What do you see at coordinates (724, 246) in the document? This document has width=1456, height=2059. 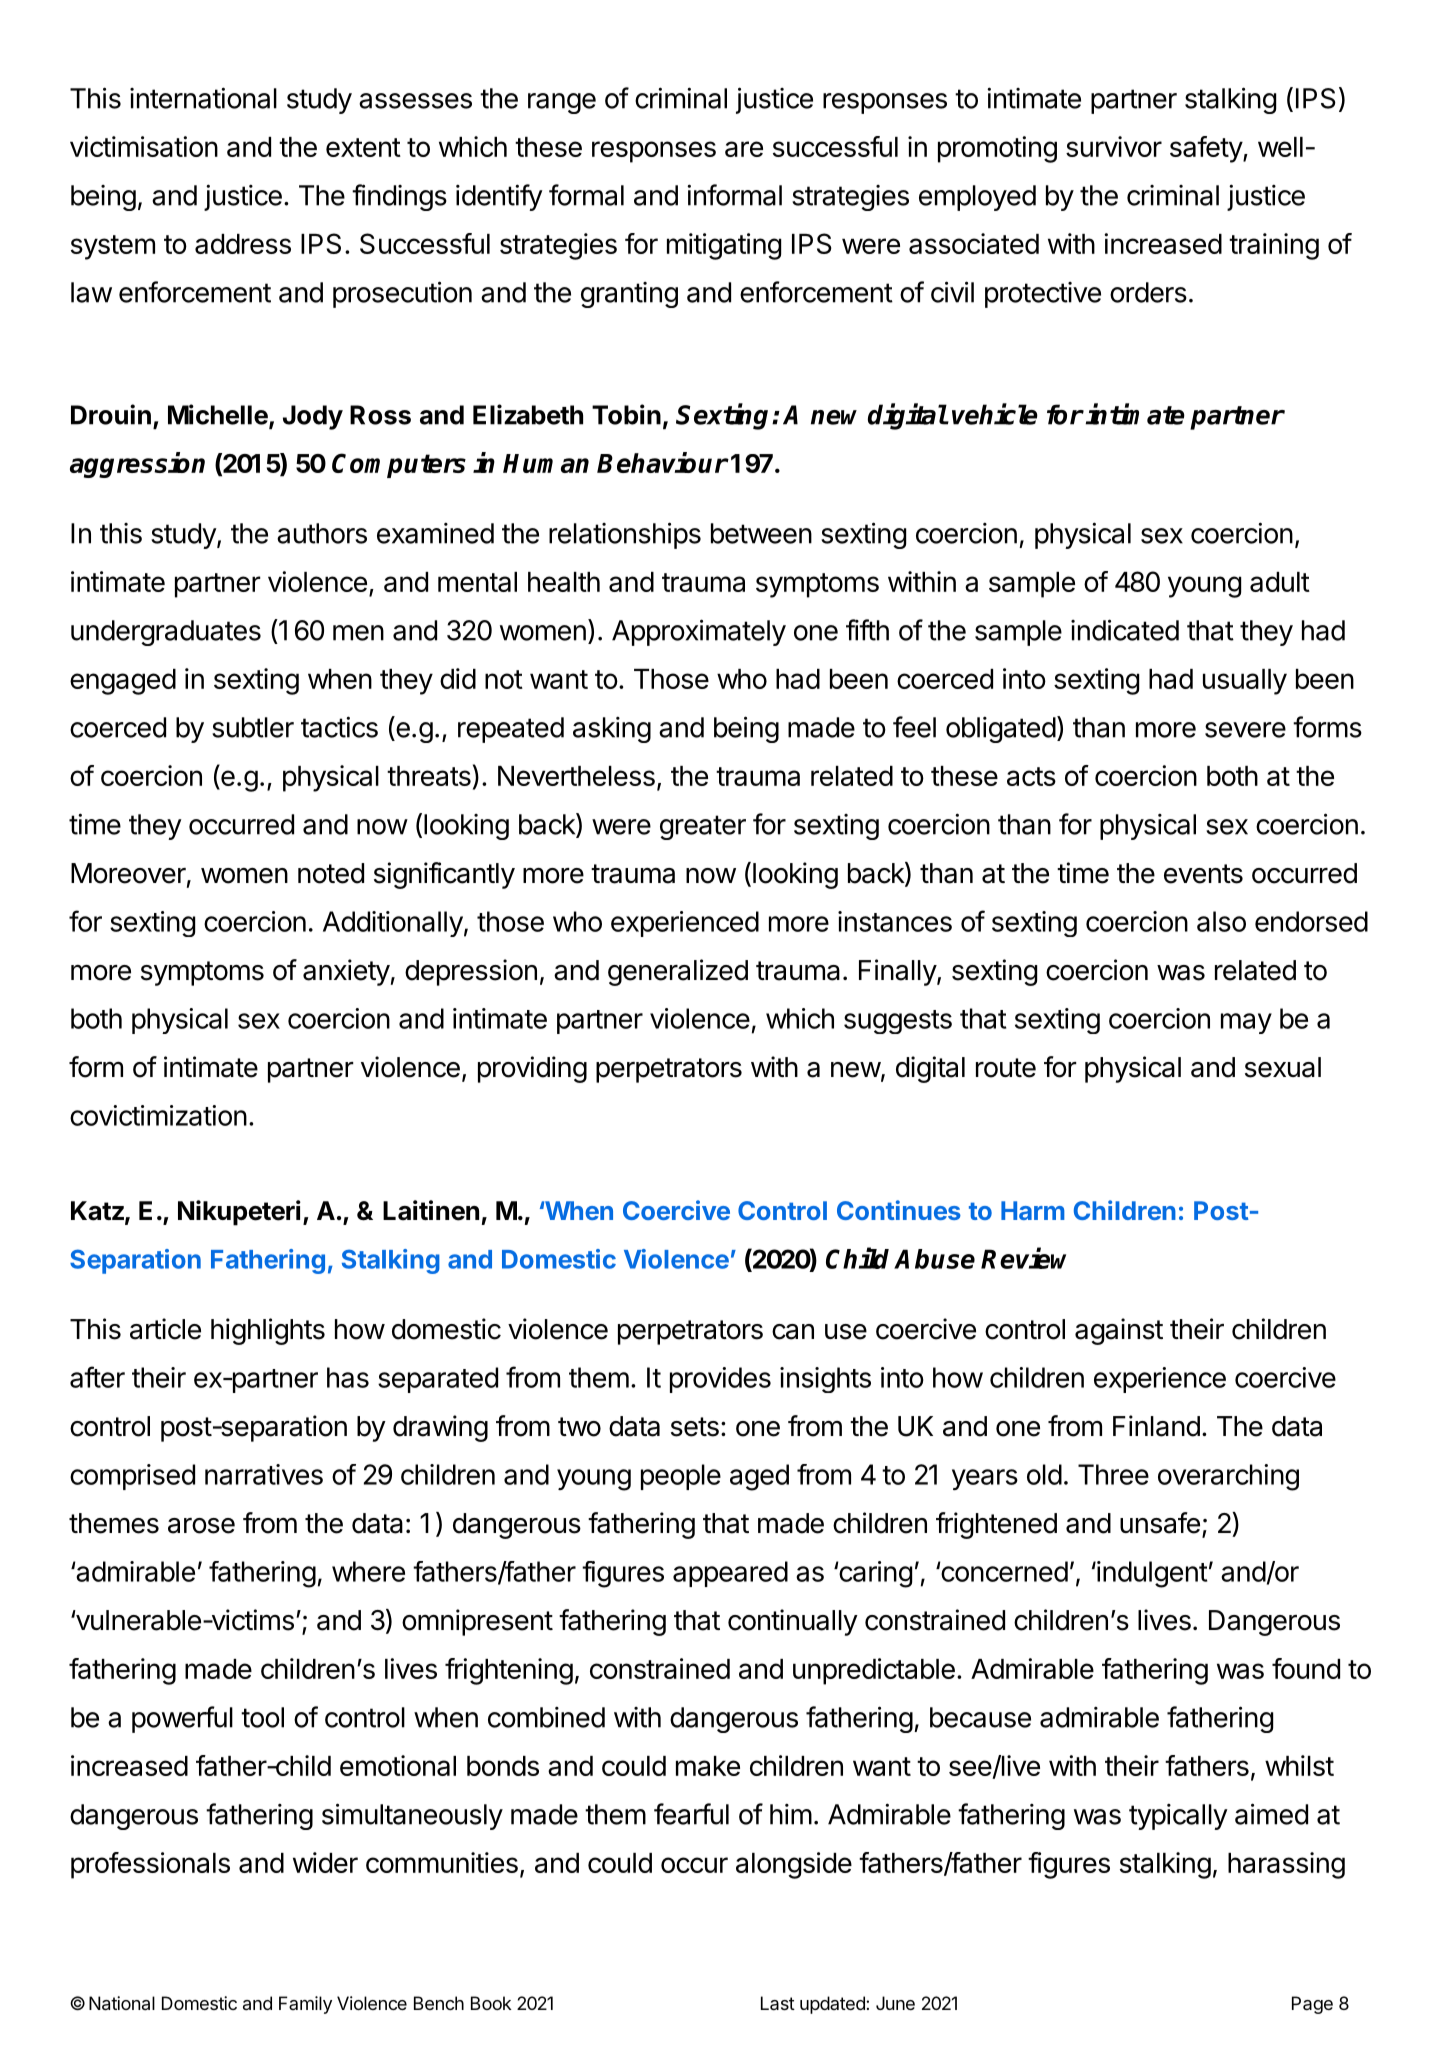 I see `mitigating` at bounding box center [724, 246].
